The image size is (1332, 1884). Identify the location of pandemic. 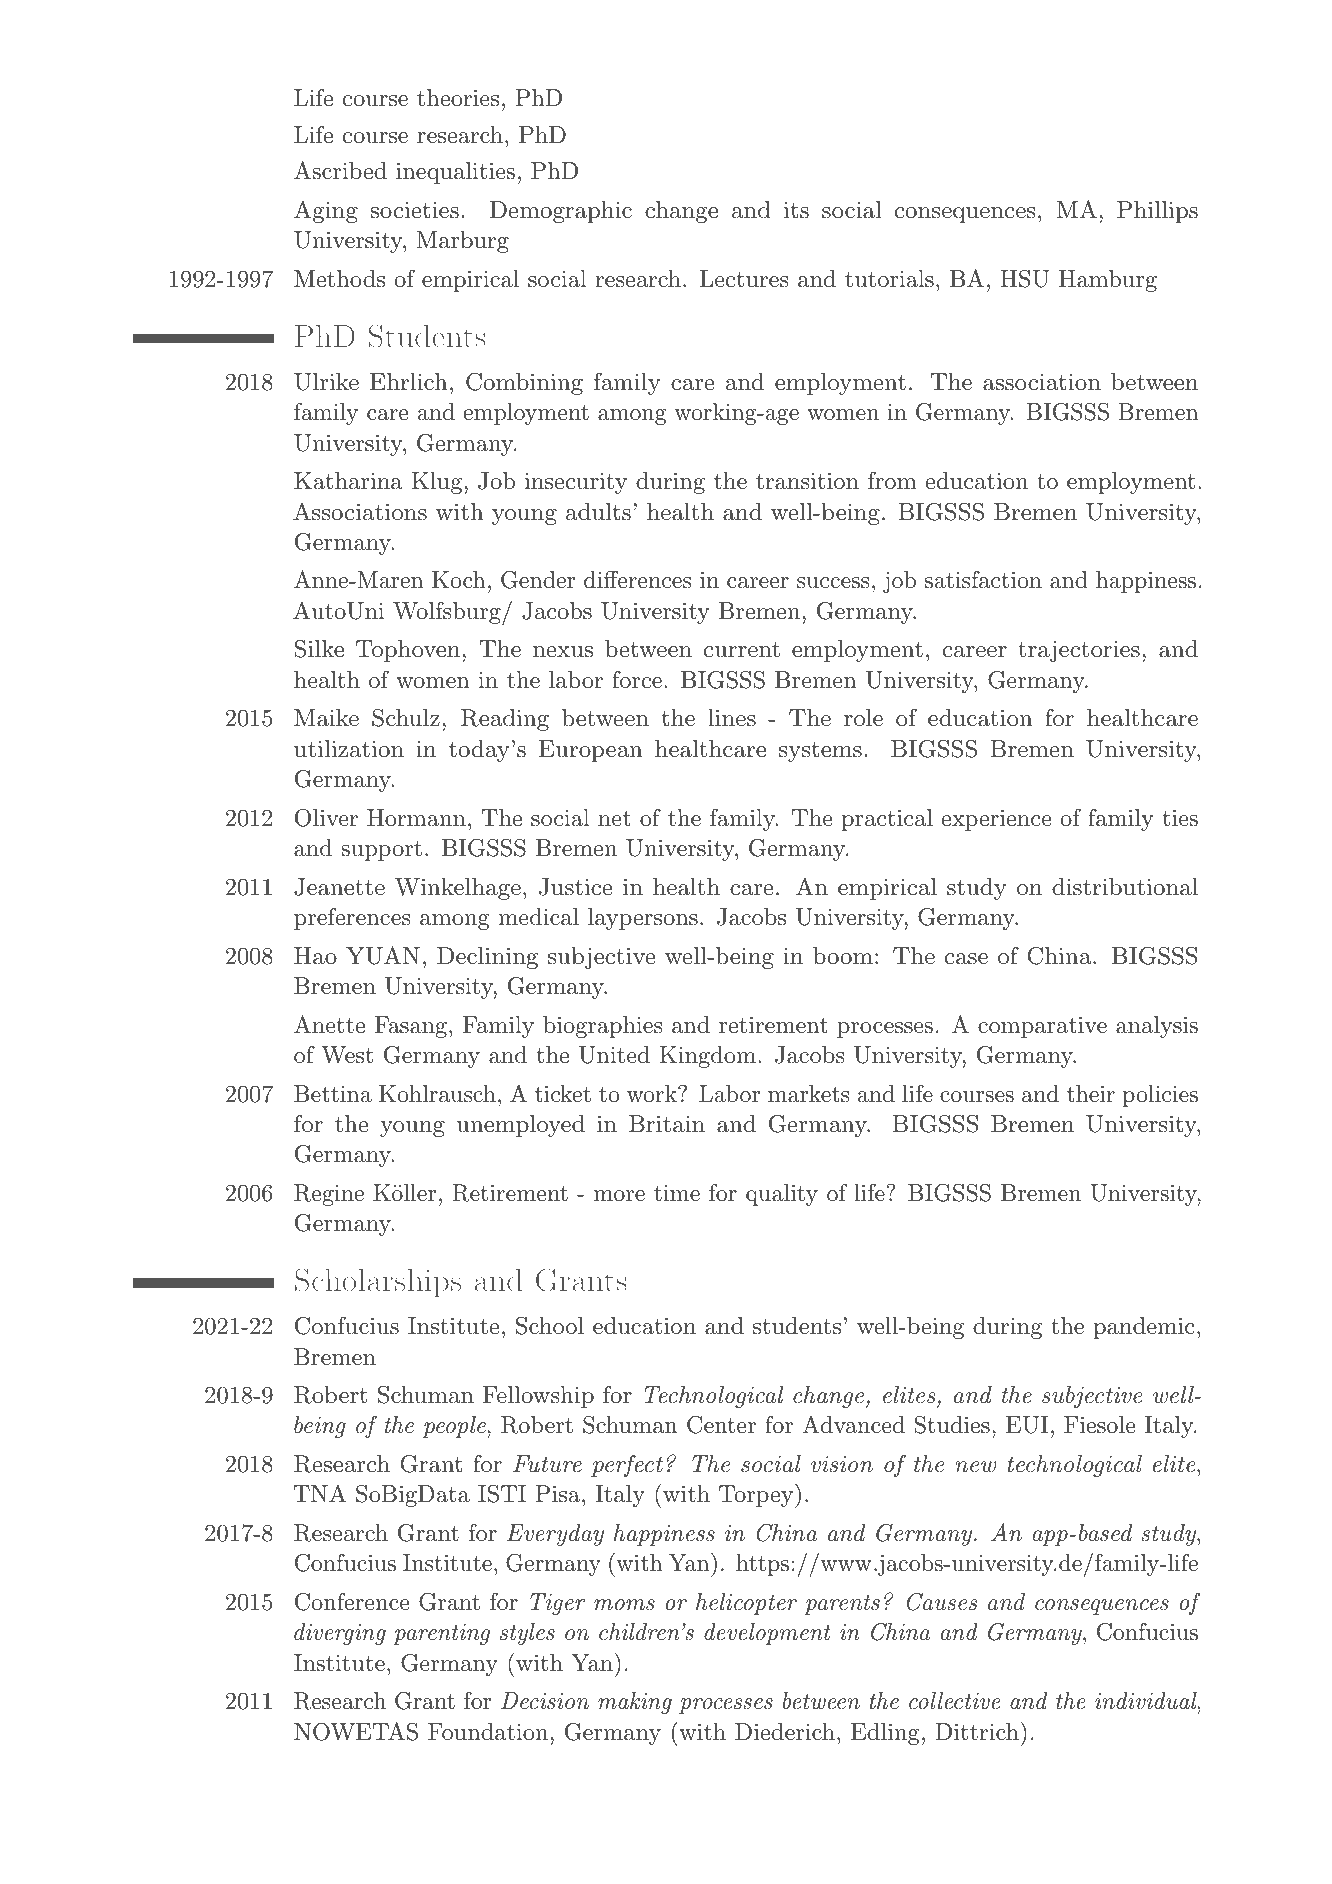
(1144, 1328).
